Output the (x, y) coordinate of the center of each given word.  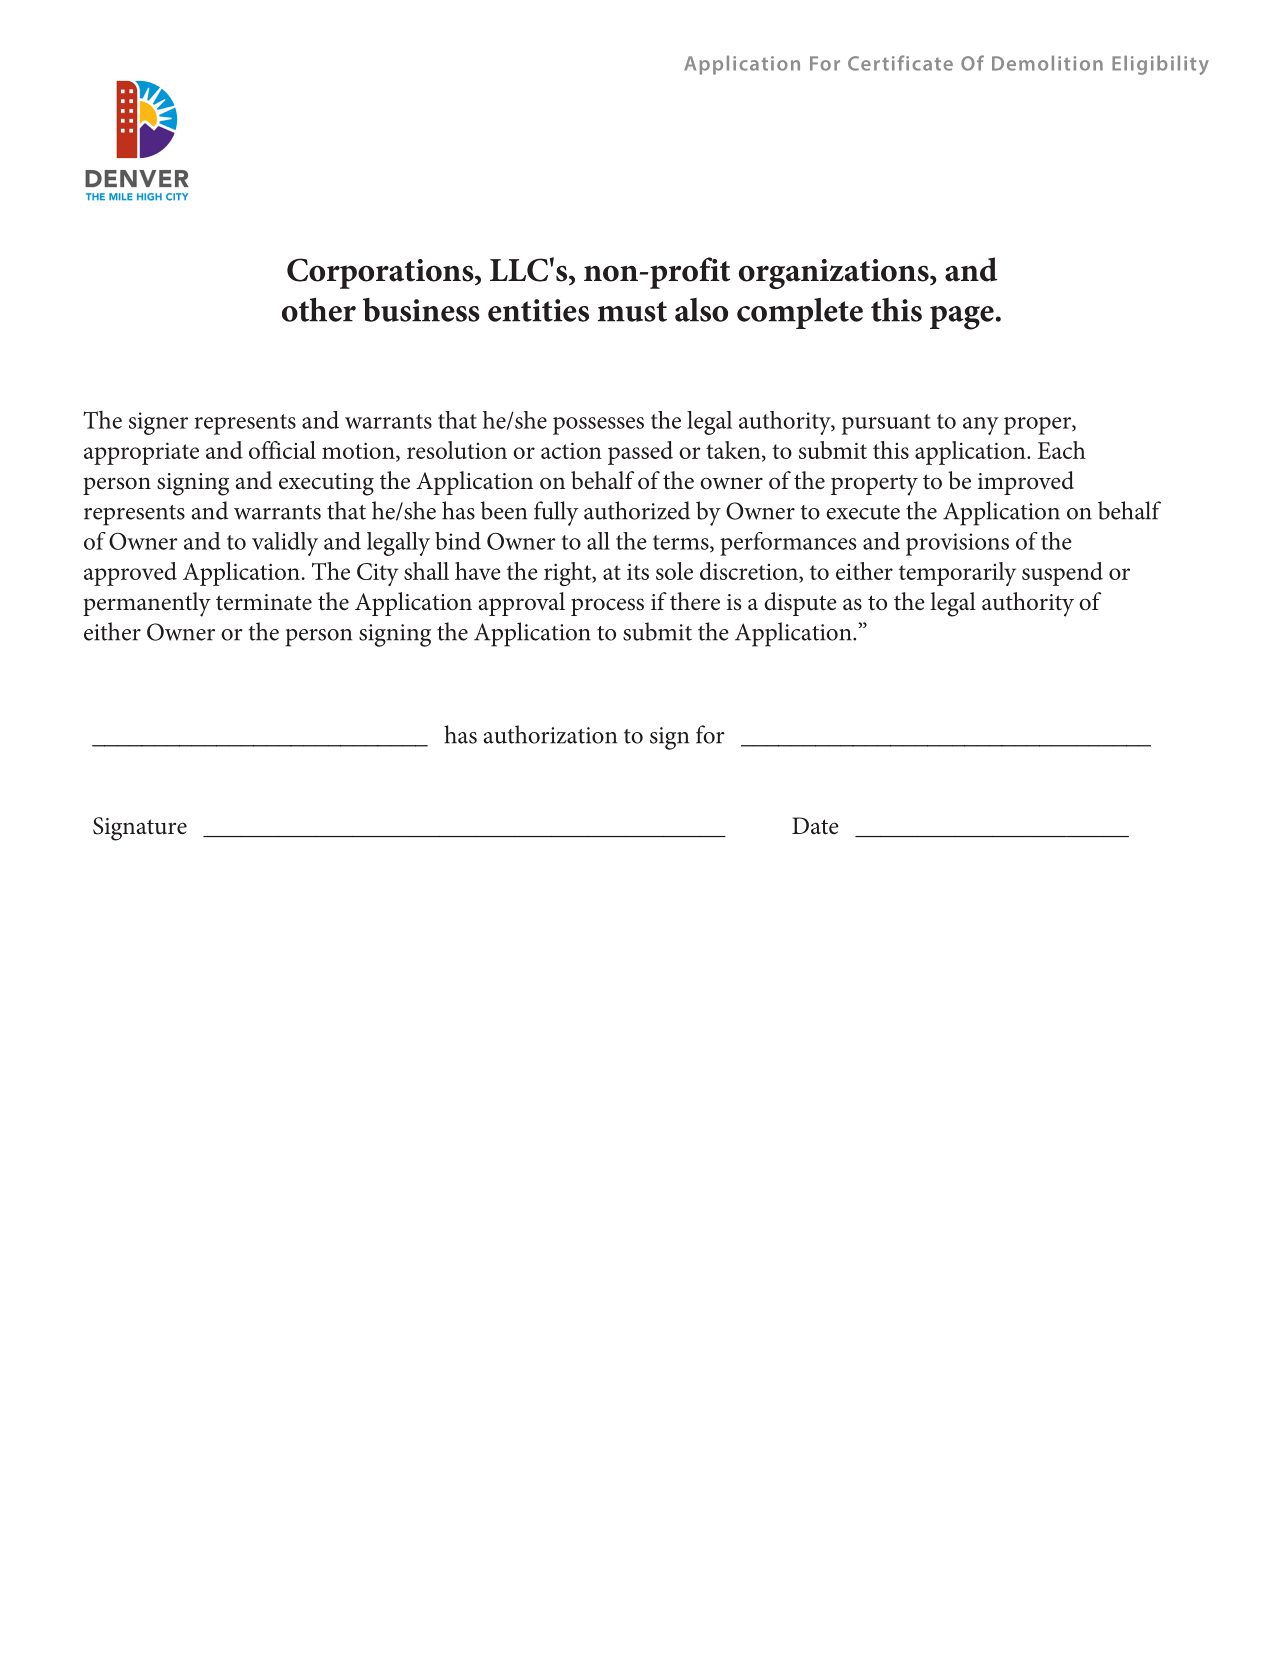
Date (815, 826)
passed (640, 453)
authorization (550, 734)
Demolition (1047, 63)
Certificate (900, 63)
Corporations (381, 273)
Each (1062, 450)
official (282, 450)
